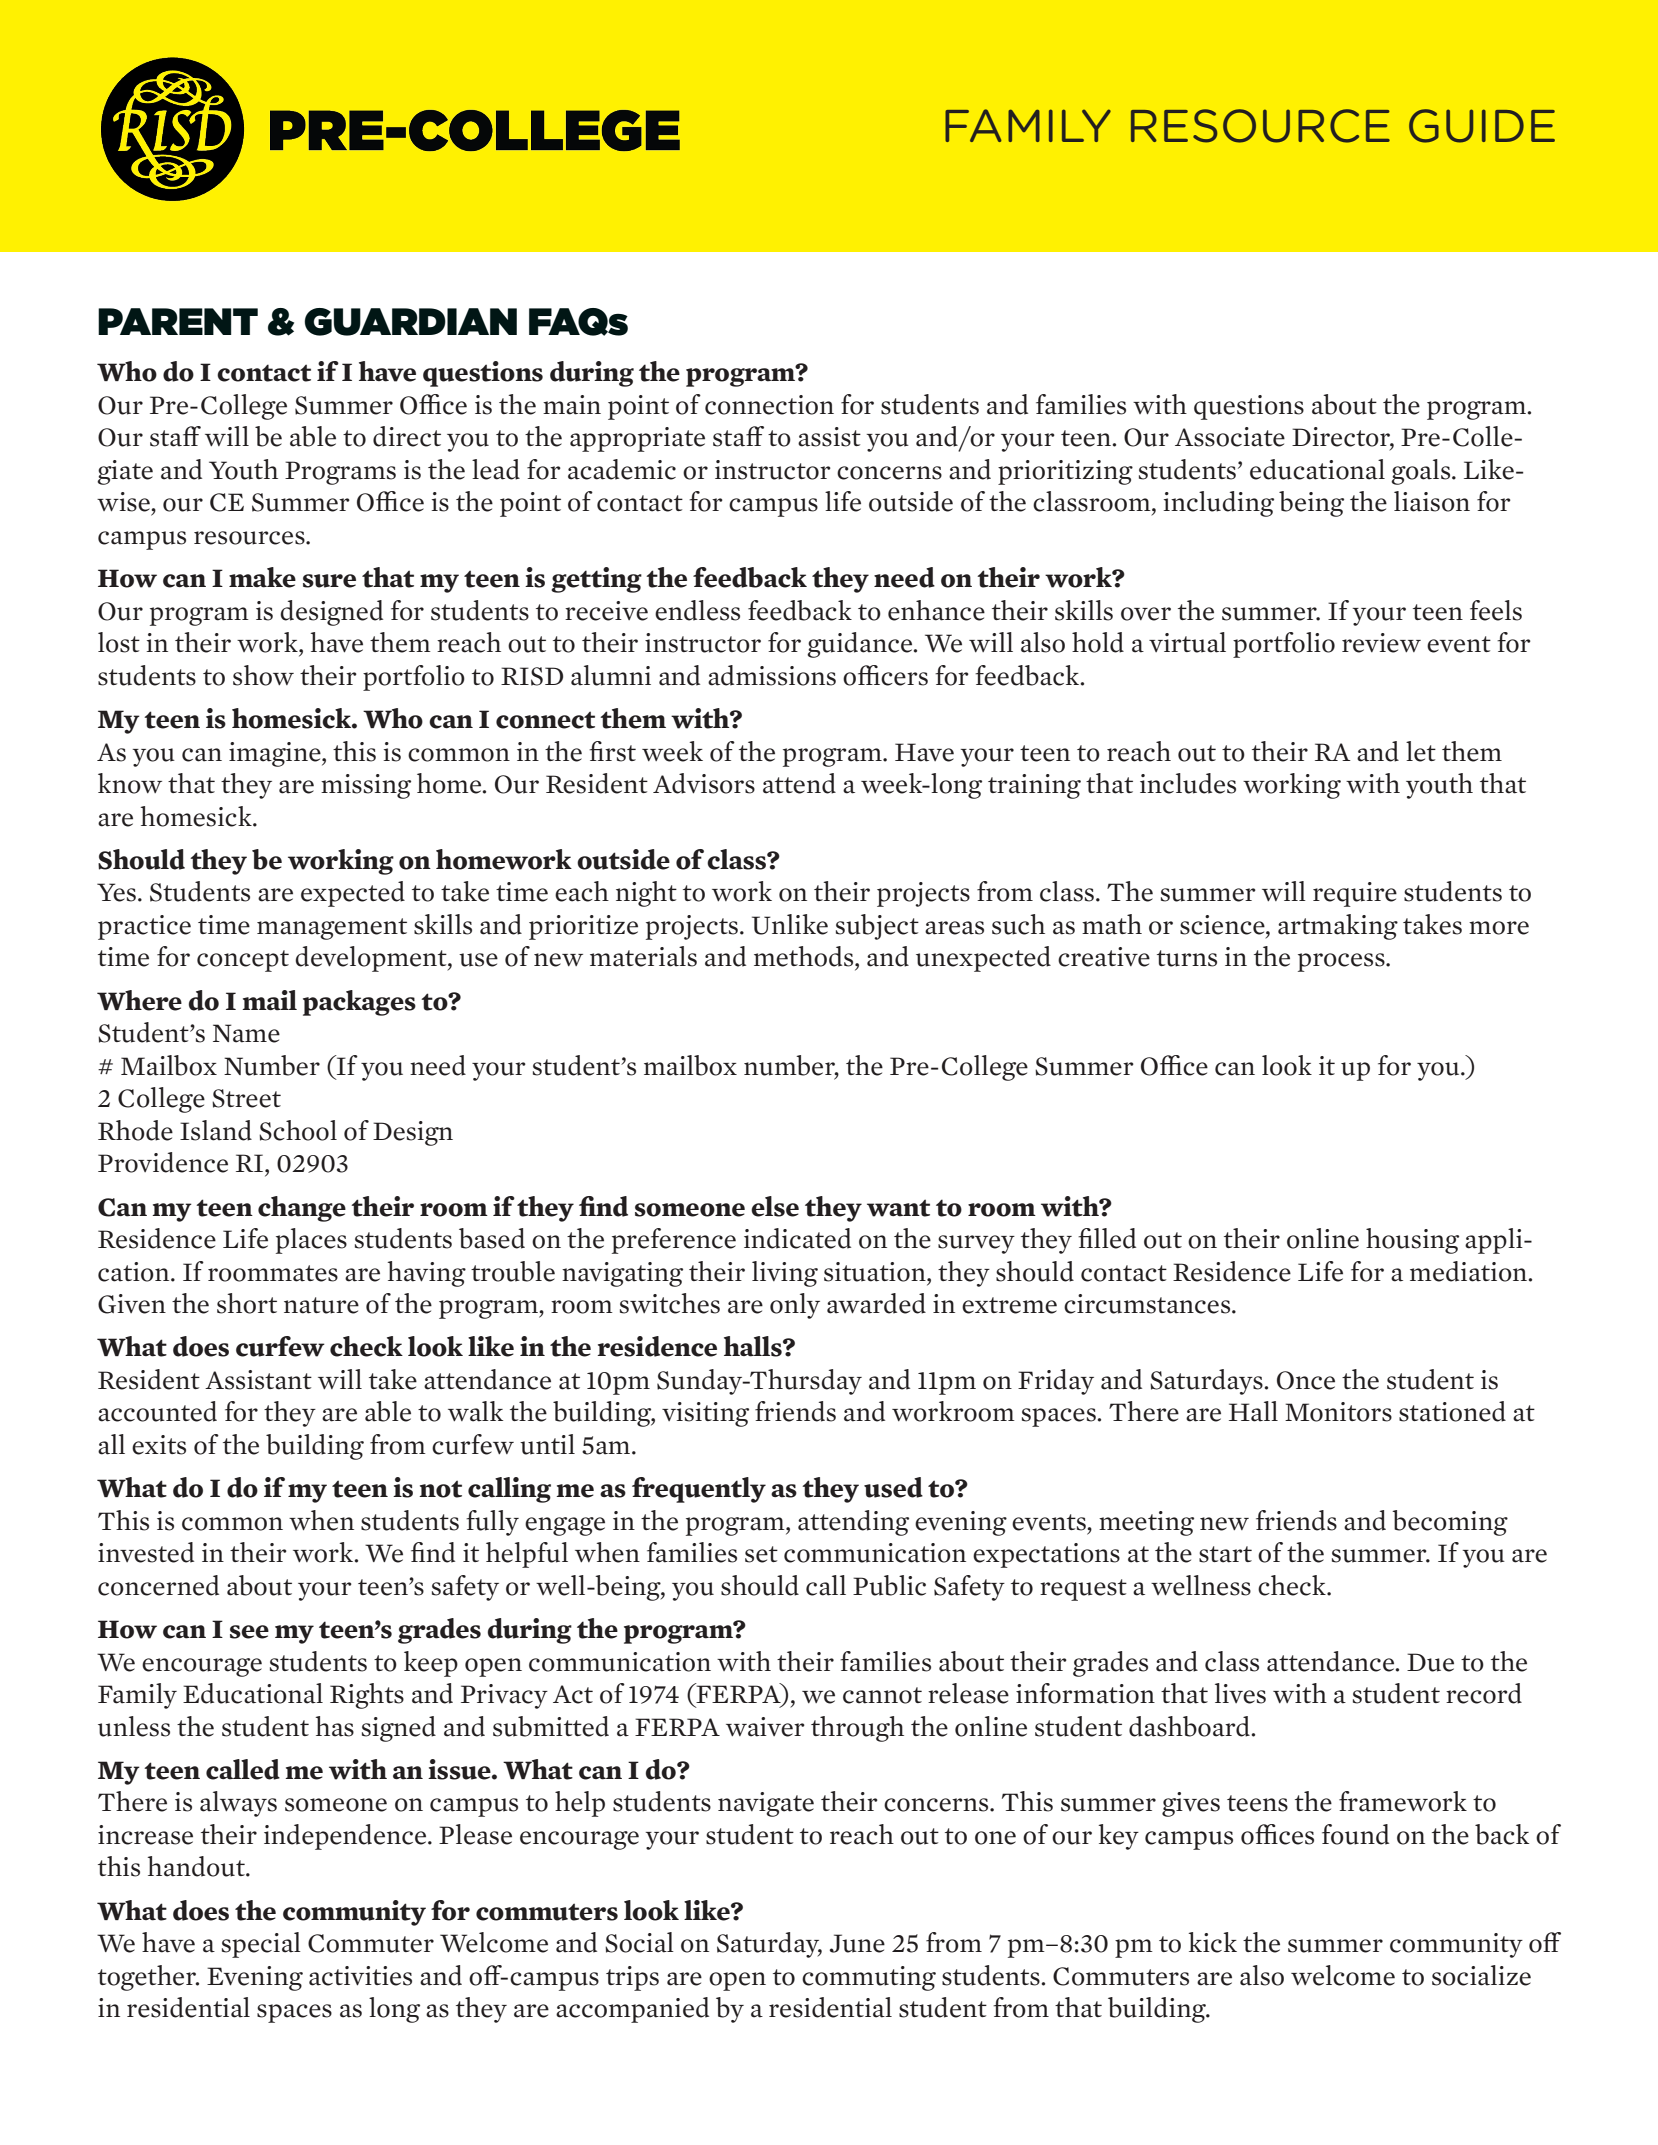 The height and width of the image is (2145, 1658). I want to click on June, so click(857, 1943).
